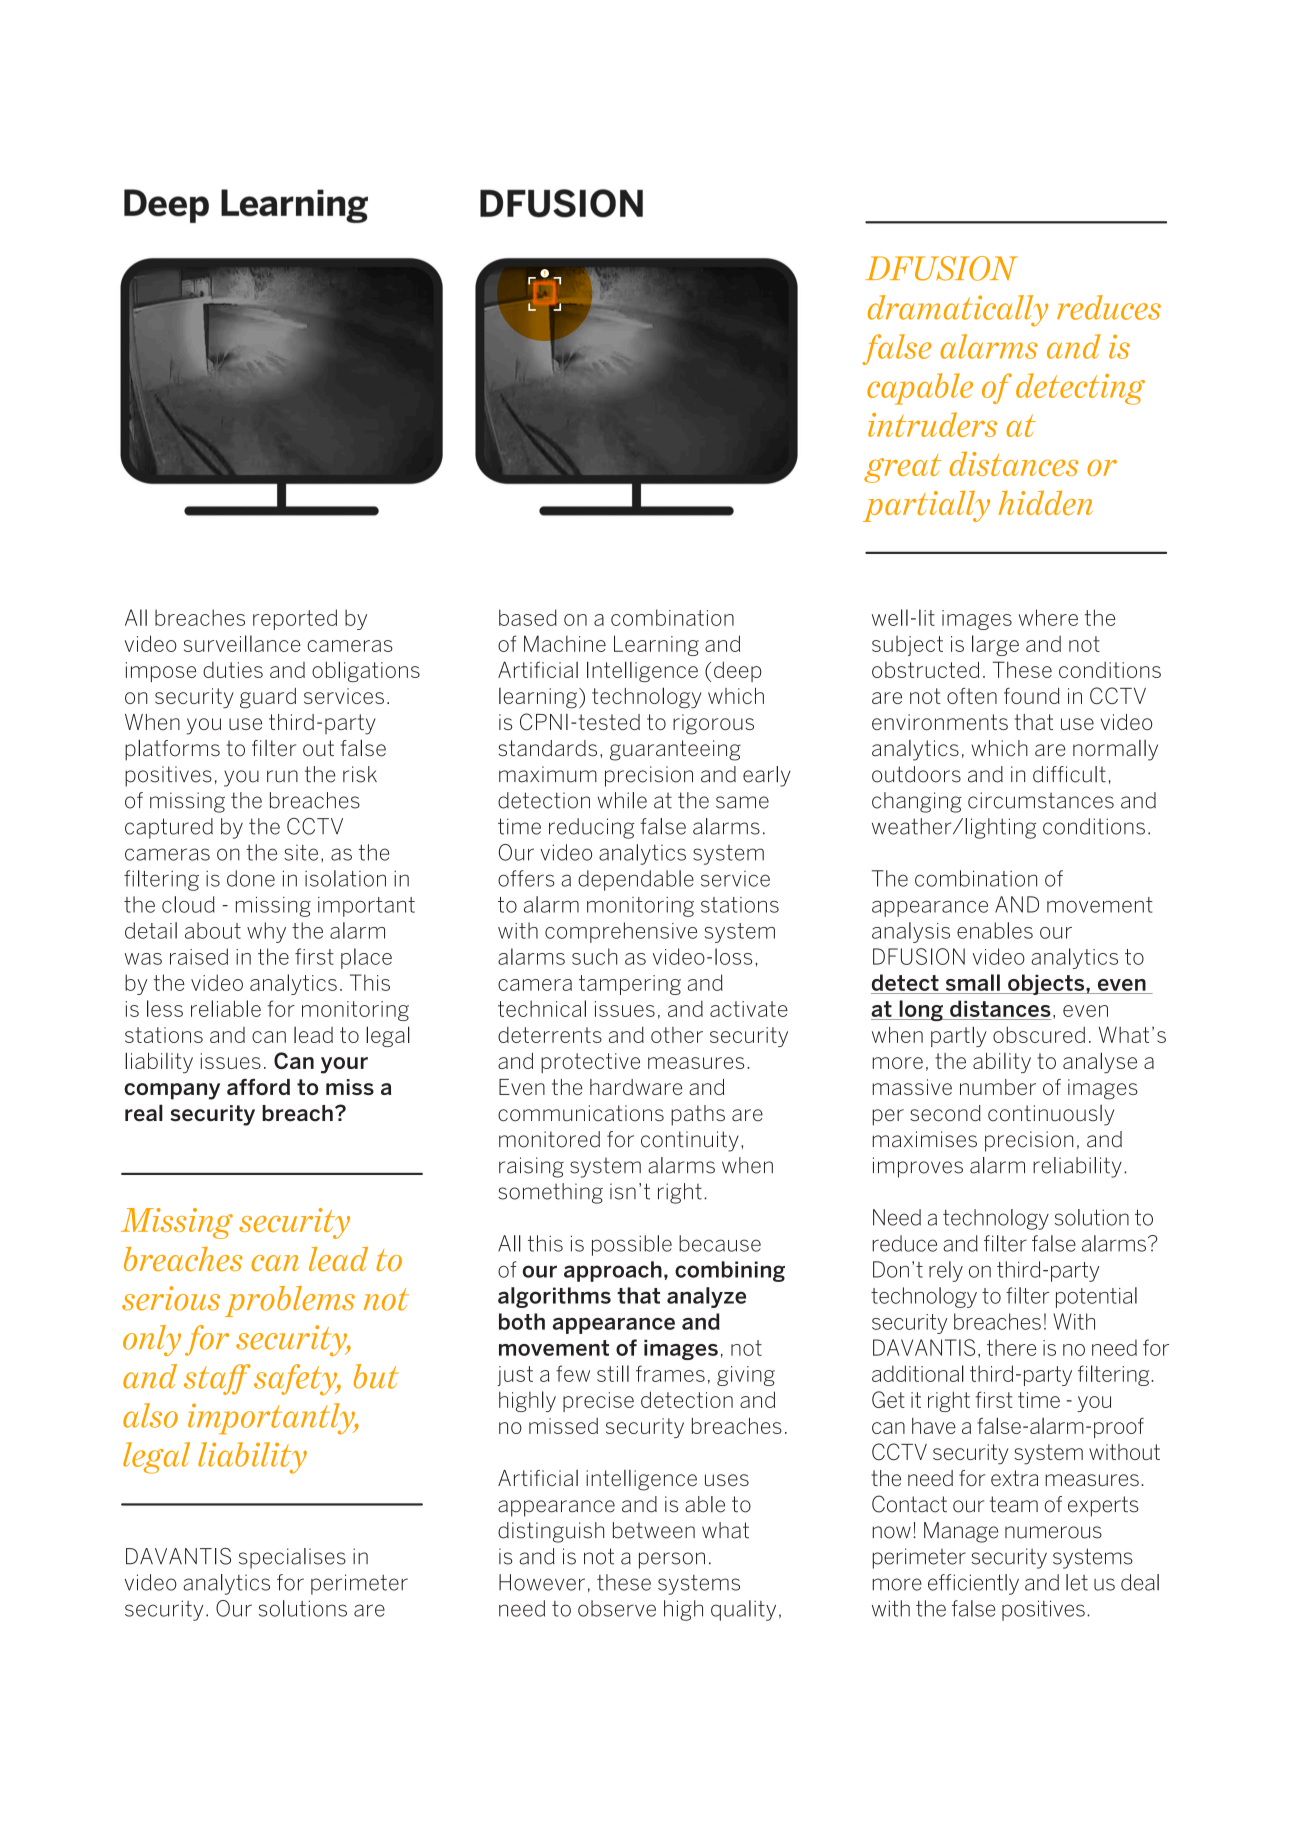 This screenshot has width=1293, height=1829. What do you see at coordinates (295, 619) in the screenshot?
I see `reported` at bounding box center [295, 619].
